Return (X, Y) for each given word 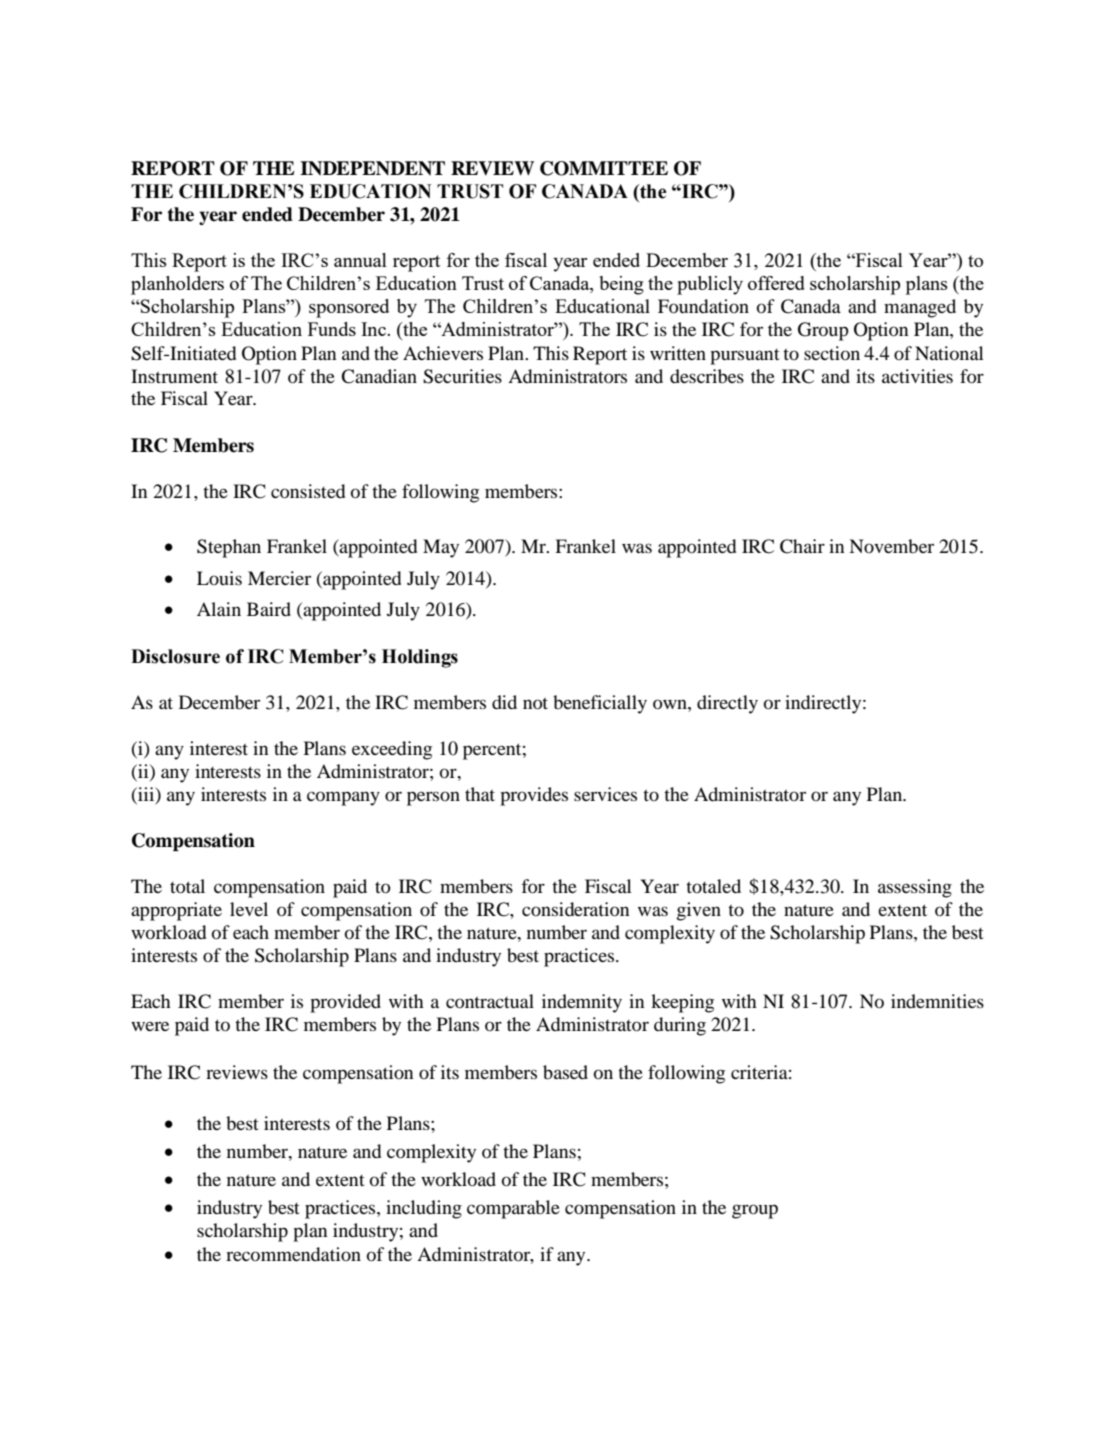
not (535, 703)
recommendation (293, 1254)
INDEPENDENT (372, 168)
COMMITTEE (604, 168)
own (671, 704)
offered (776, 283)
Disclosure (175, 656)
